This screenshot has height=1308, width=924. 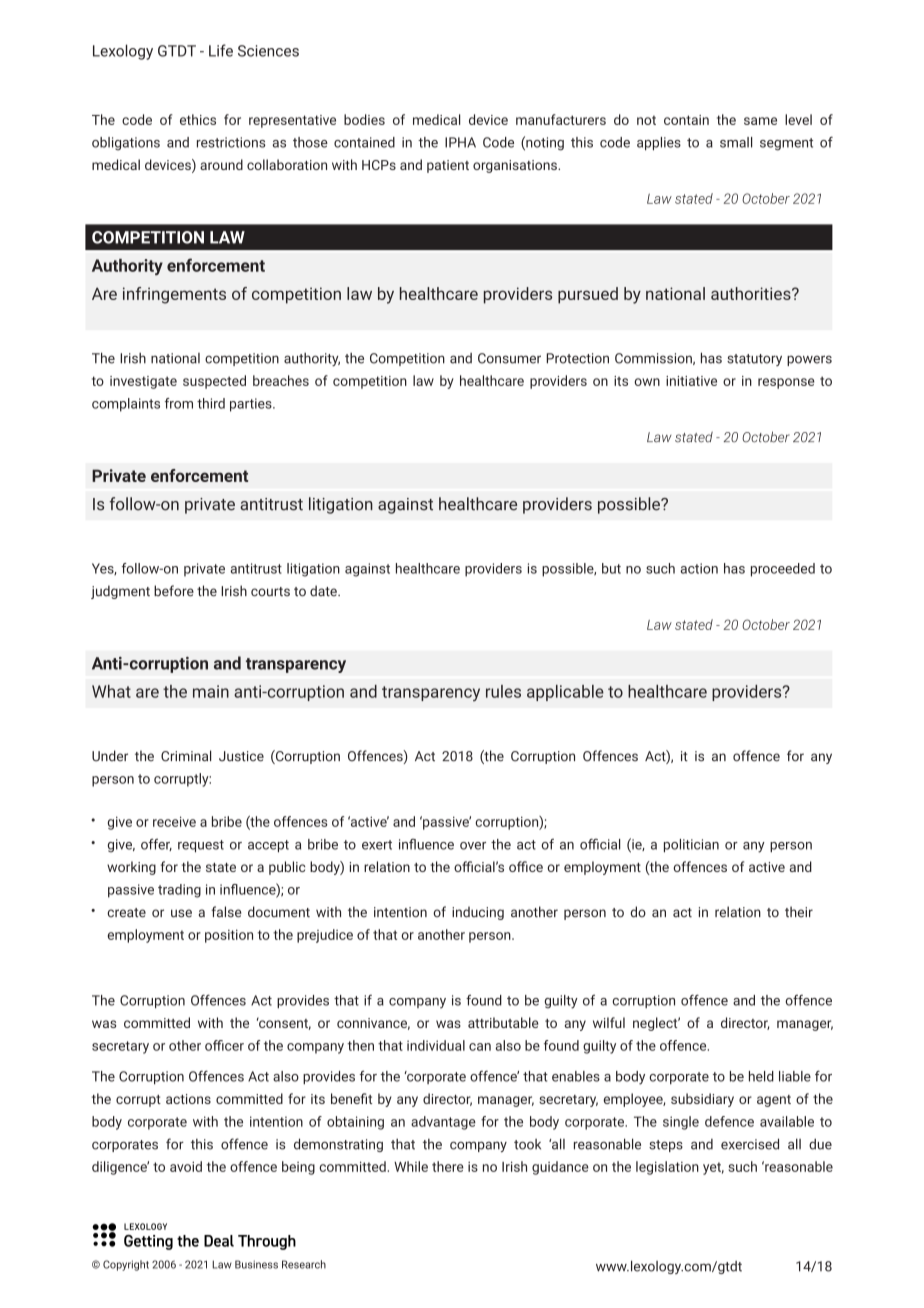 I want to click on main, so click(x=211, y=691).
